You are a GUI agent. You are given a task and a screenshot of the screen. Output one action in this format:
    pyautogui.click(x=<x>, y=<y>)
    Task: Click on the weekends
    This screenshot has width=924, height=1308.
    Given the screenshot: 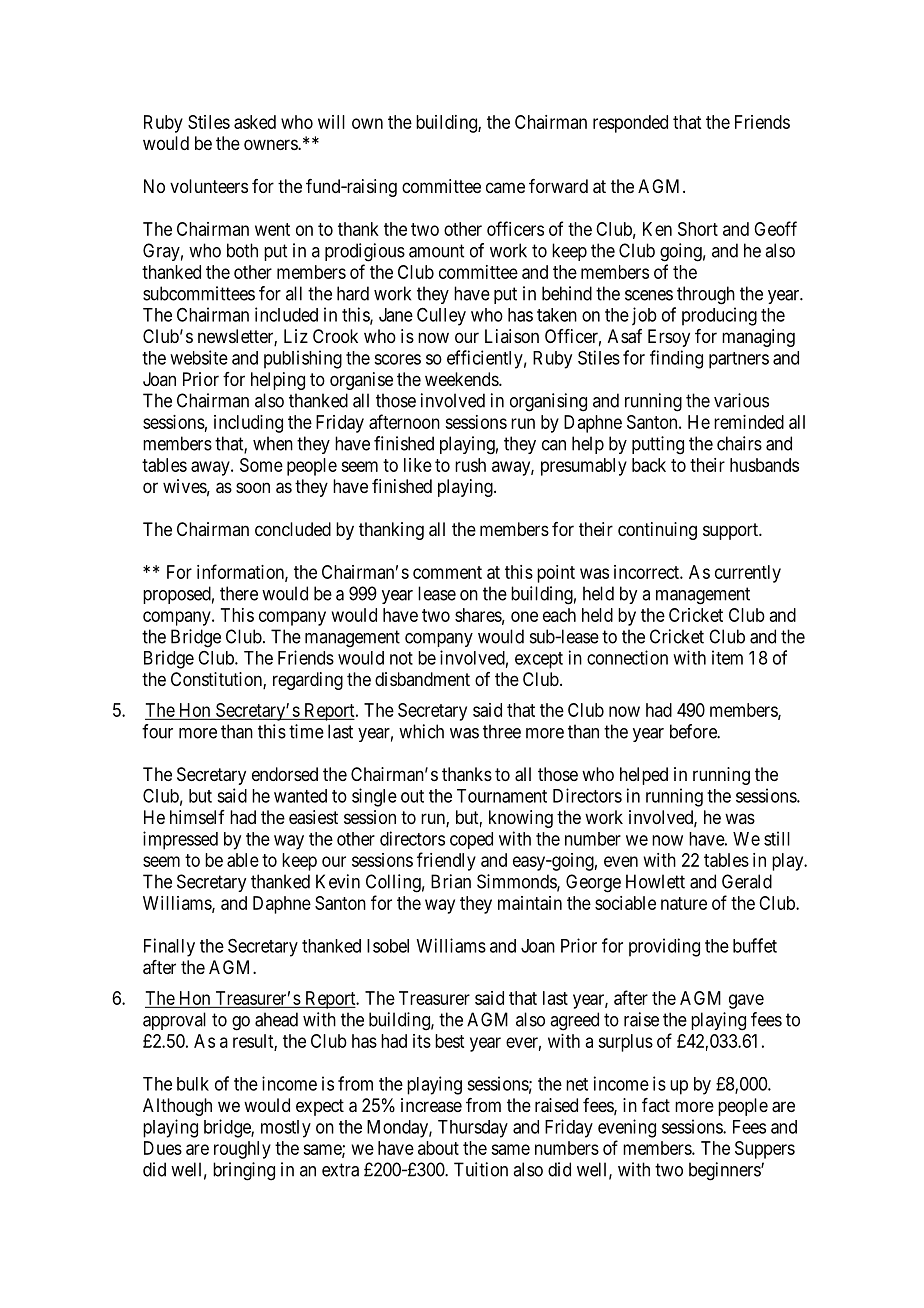 What is the action you would take?
    pyautogui.click(x=462, y=379)
